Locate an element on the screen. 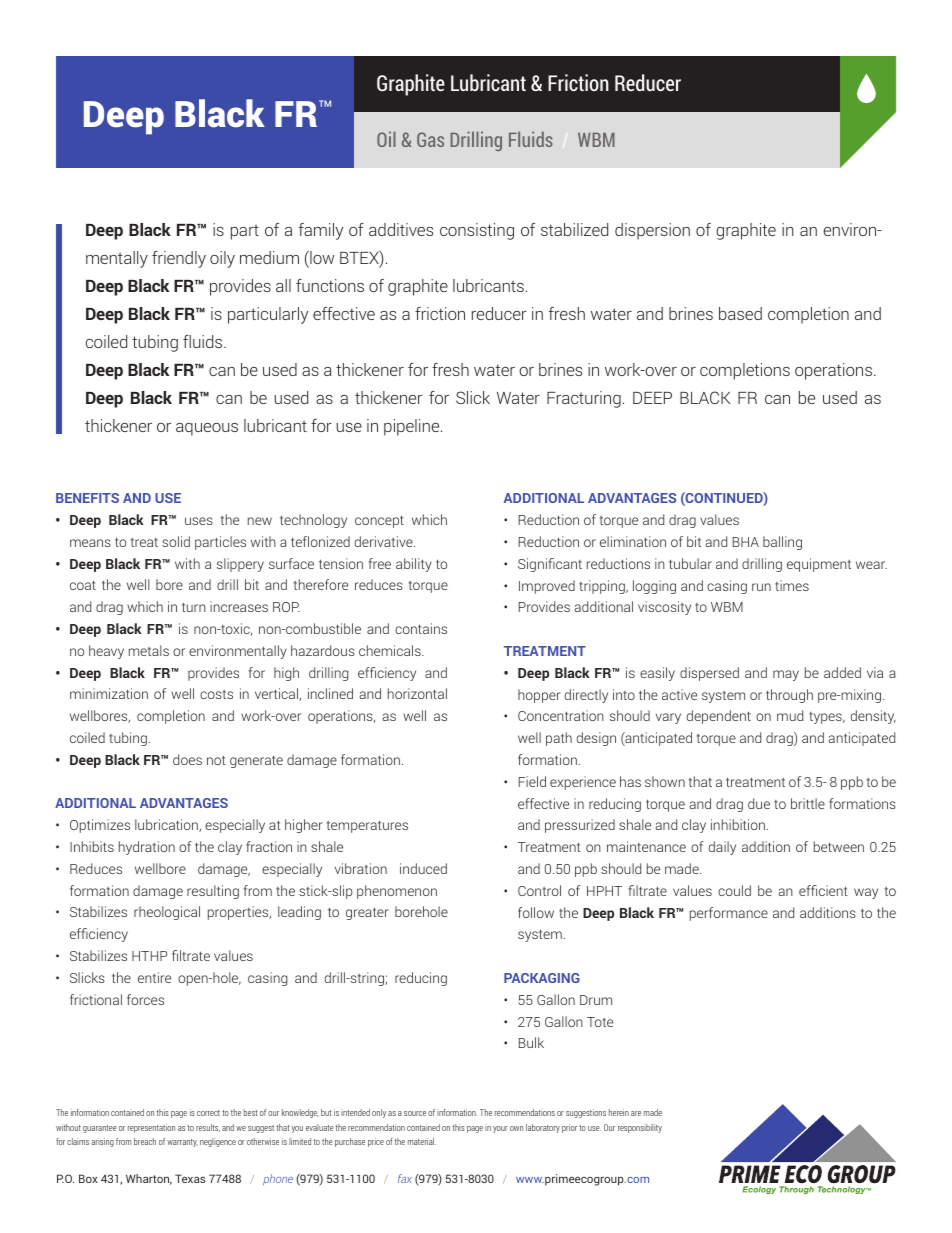 The width and height of the screenshot is (952, 1233). warranty is located at coordinates (182, 1143).
